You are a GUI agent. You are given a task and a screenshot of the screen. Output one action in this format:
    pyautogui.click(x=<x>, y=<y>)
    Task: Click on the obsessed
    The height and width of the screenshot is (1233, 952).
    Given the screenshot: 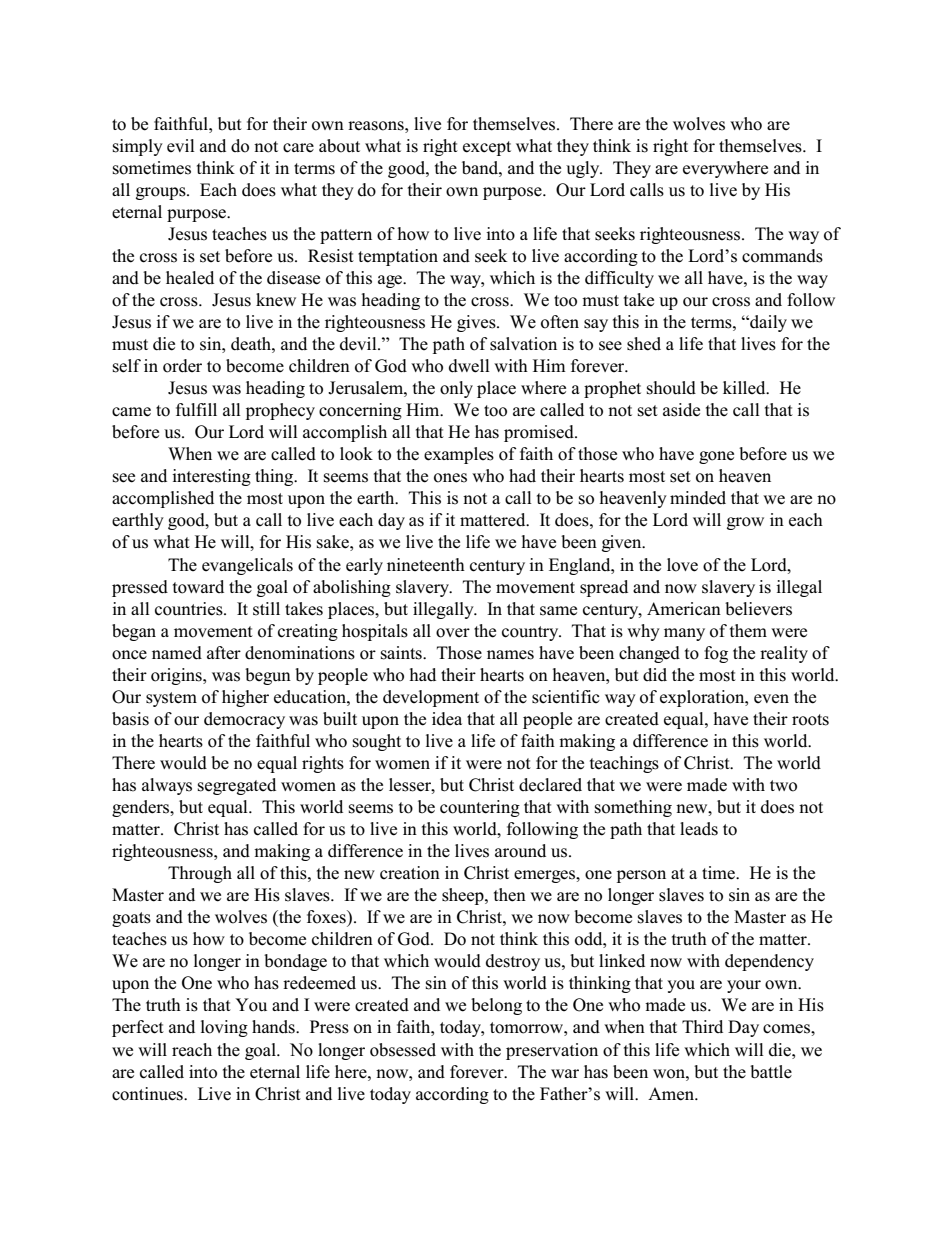 What is the action you would take?
    pyautogui.click(x=403, y=1050)
